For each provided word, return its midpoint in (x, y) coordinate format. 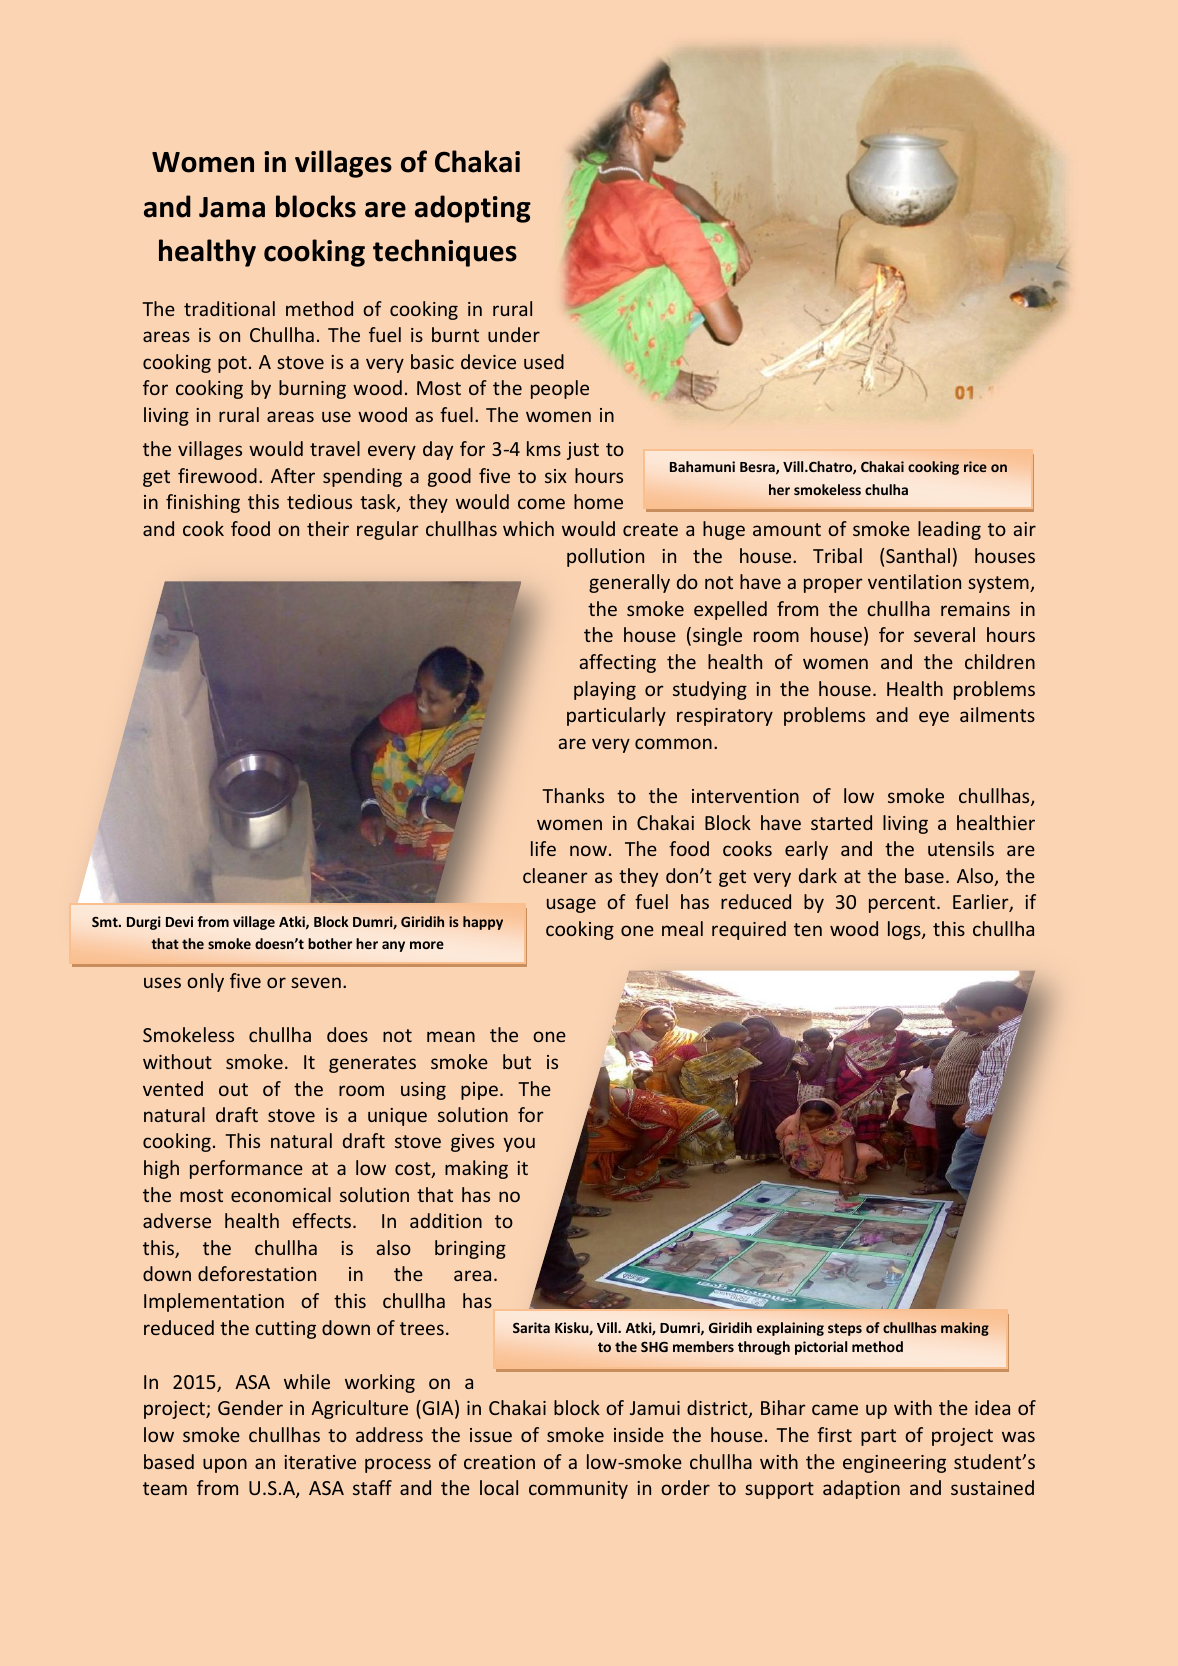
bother (330, 943)
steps (845, 1329)
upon (225, 1465)
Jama (232, 207)
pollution (605, 557)
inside (639, 1434)
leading (949, 530)
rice (975, 466)
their (328, 528)
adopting (473, 209)
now (588, 850)
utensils (961, 848)
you (519, 1144)
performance (246, 1169)
